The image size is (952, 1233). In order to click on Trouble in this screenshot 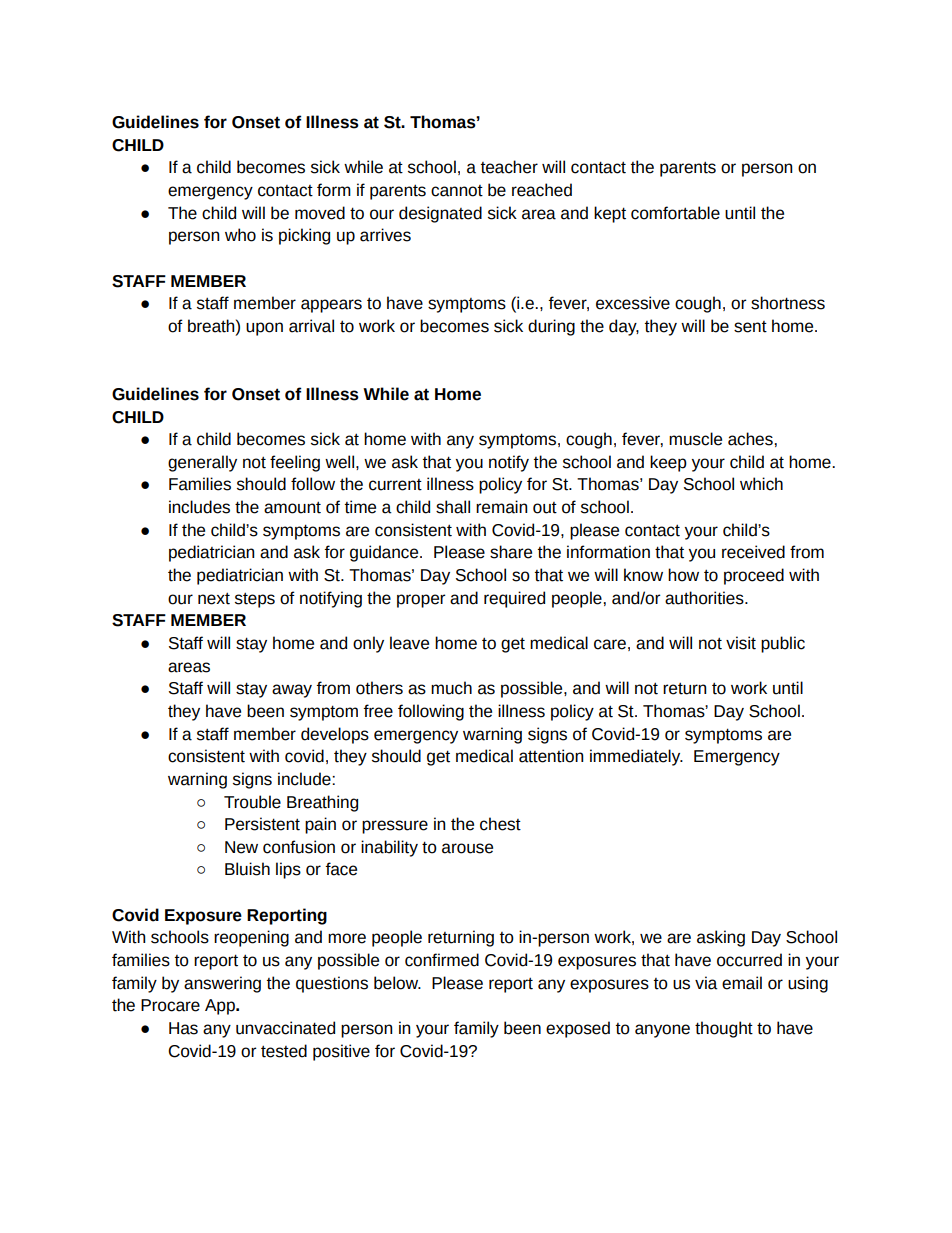, I will do `click(252, 802)`.
